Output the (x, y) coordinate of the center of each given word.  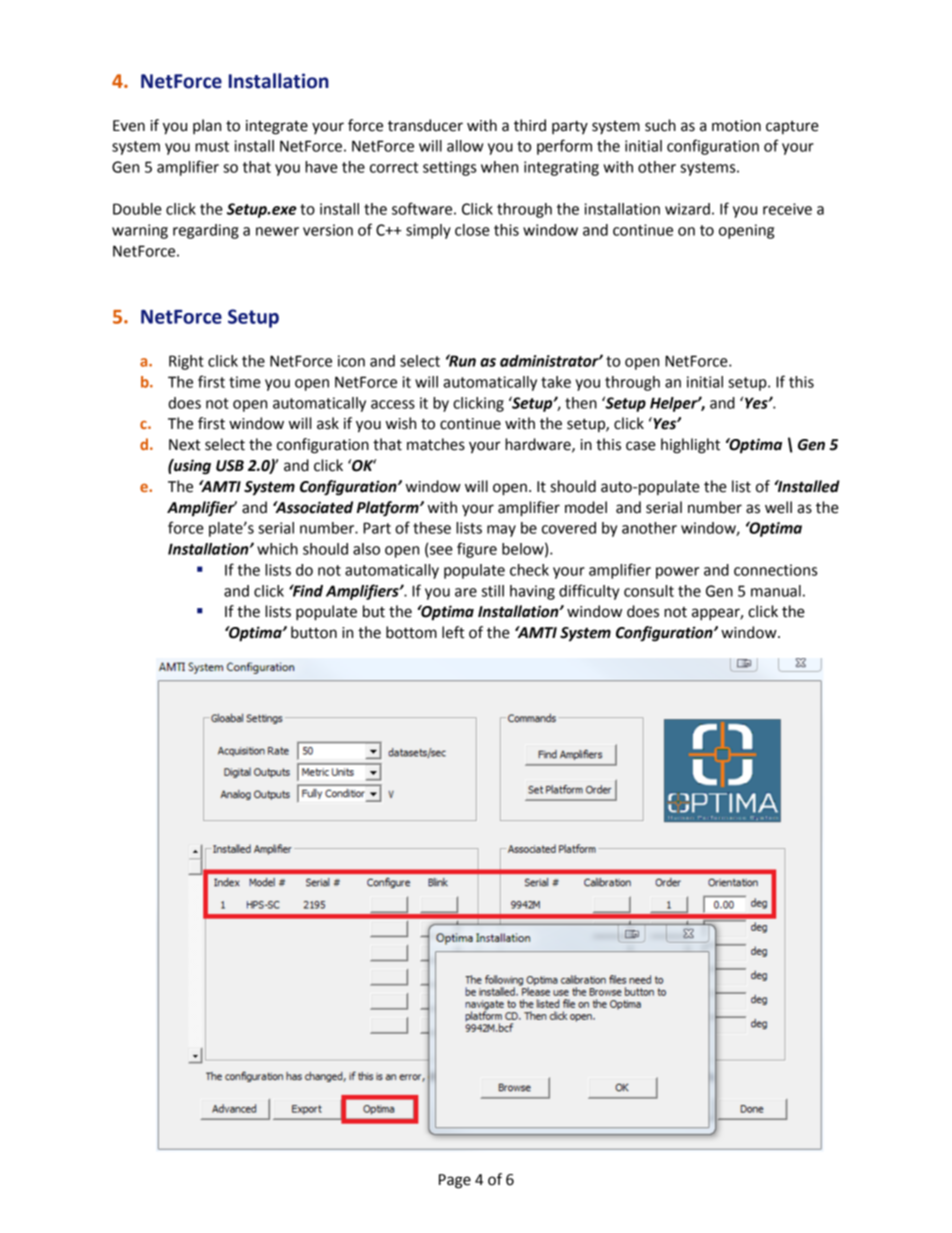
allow (465, 146)
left (453, 632)
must (212, 146)
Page (455, 1181)
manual (776, 591)
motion (736, 126)
